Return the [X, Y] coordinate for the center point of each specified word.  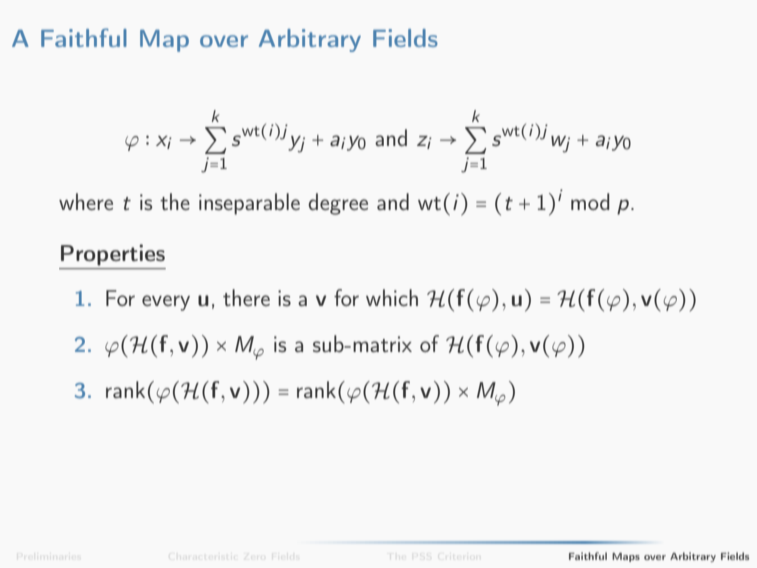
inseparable [249, 204]
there [246, 297]
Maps [626, 557]
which [392, 297]
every [166, 303]
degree [338, 204]
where [86, 201]
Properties [113, 255]
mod [590, 201]
